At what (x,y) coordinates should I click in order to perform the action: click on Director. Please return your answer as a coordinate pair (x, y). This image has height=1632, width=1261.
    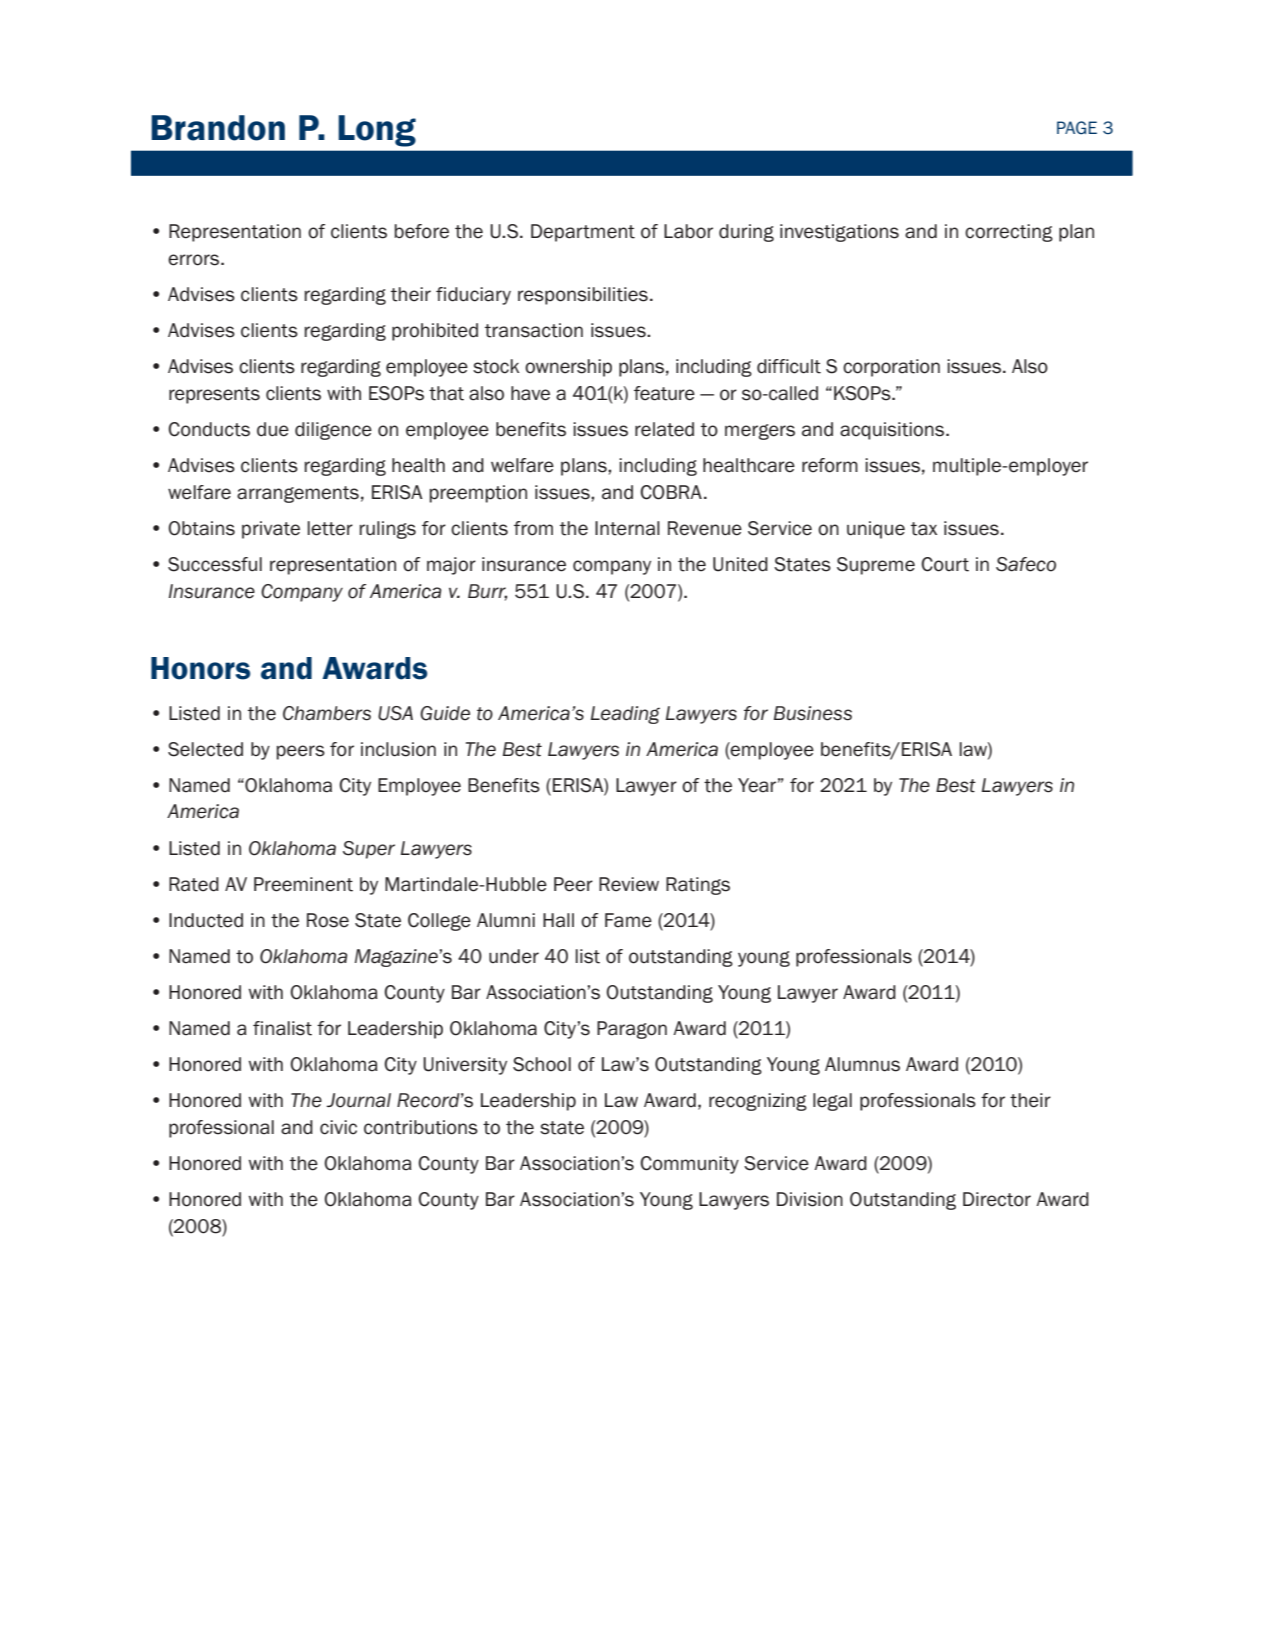
    Looking at the image, I should click on (997, 1199).
